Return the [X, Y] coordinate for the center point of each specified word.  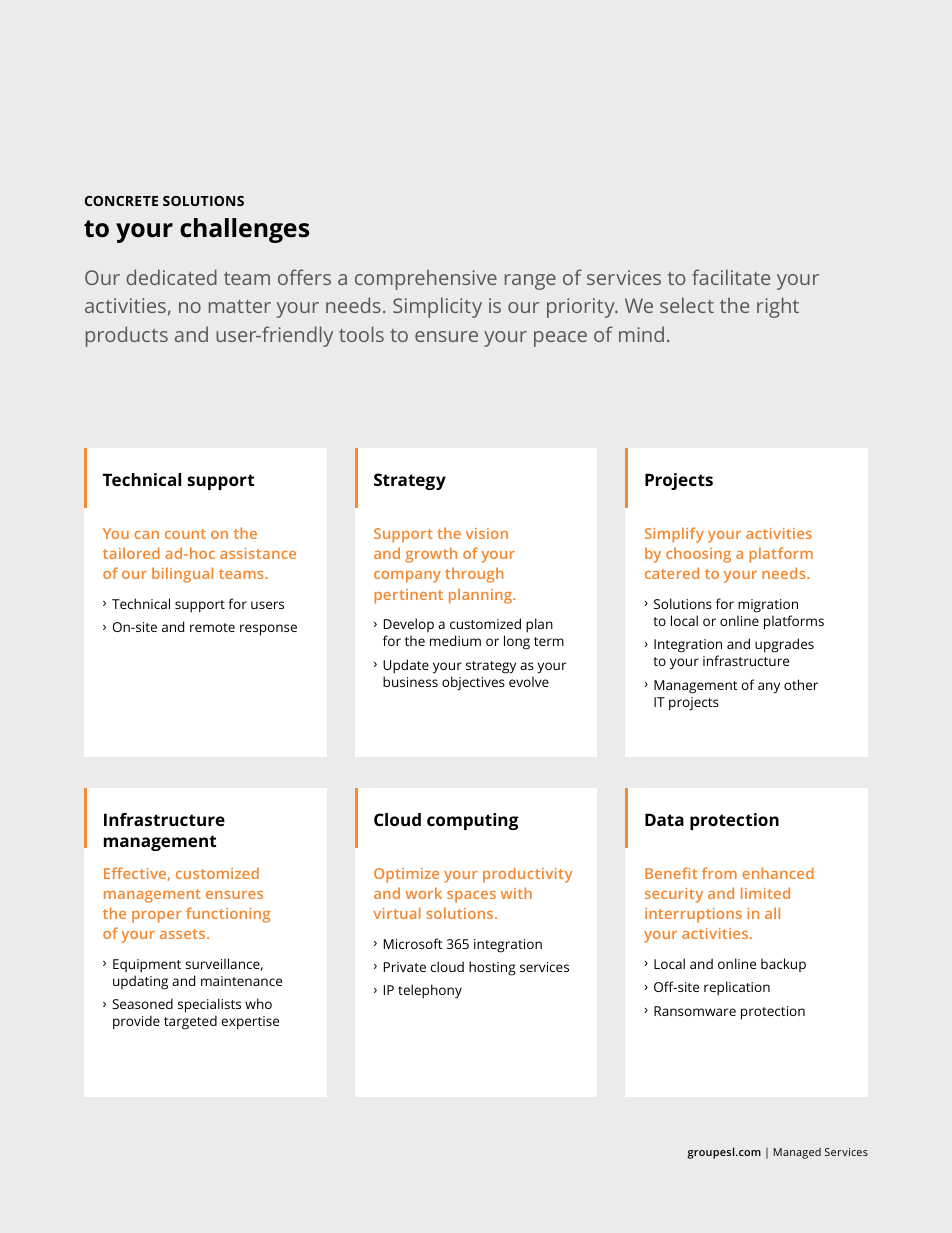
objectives [473, 683]
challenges [244, 230]
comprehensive [426, 279]
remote [212, 627]
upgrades [784, 645]
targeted [190, 1022]
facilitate [731, 277]
